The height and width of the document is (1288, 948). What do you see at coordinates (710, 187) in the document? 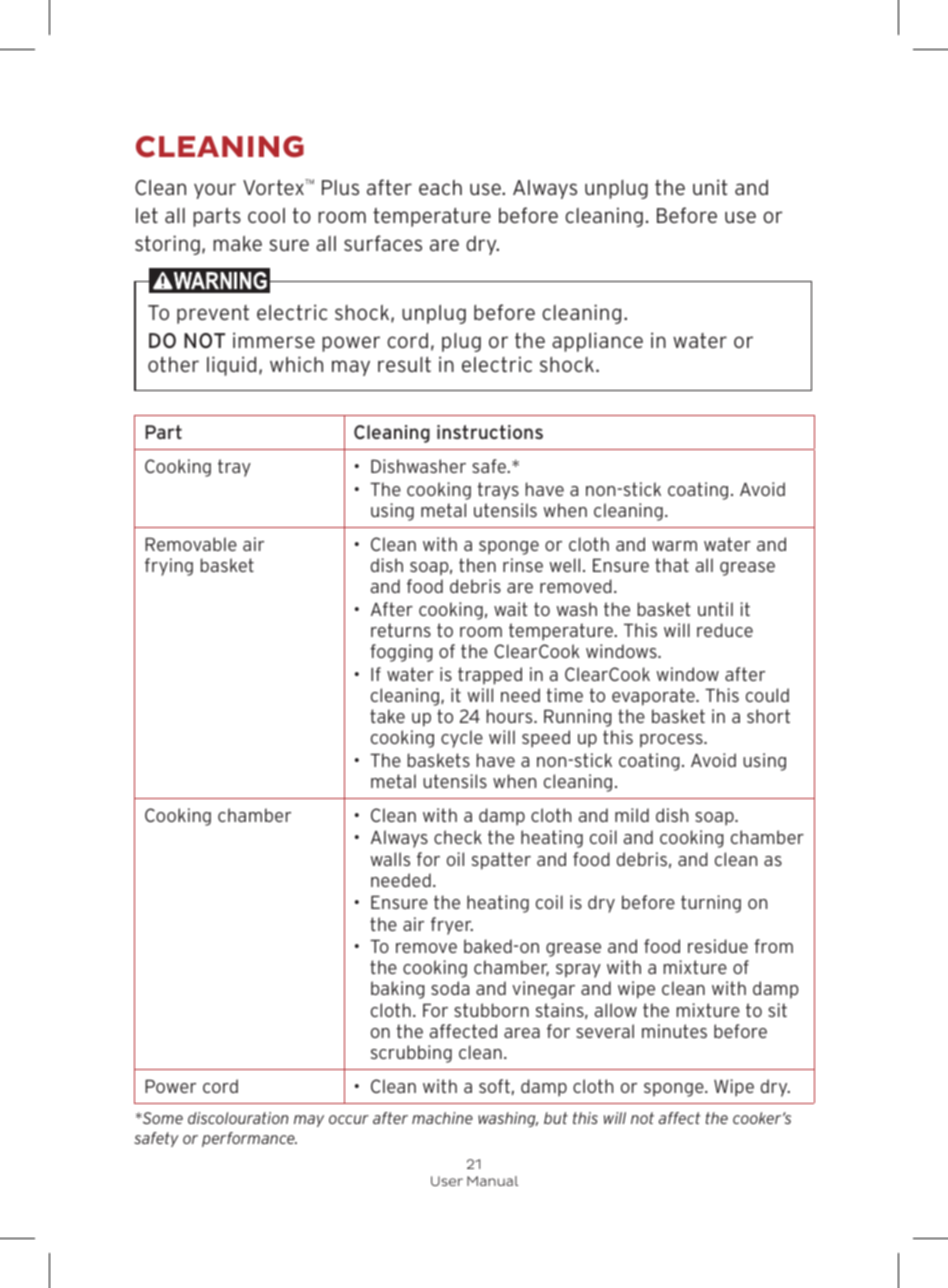
I see `unit` at bounding box center [710, 187].
